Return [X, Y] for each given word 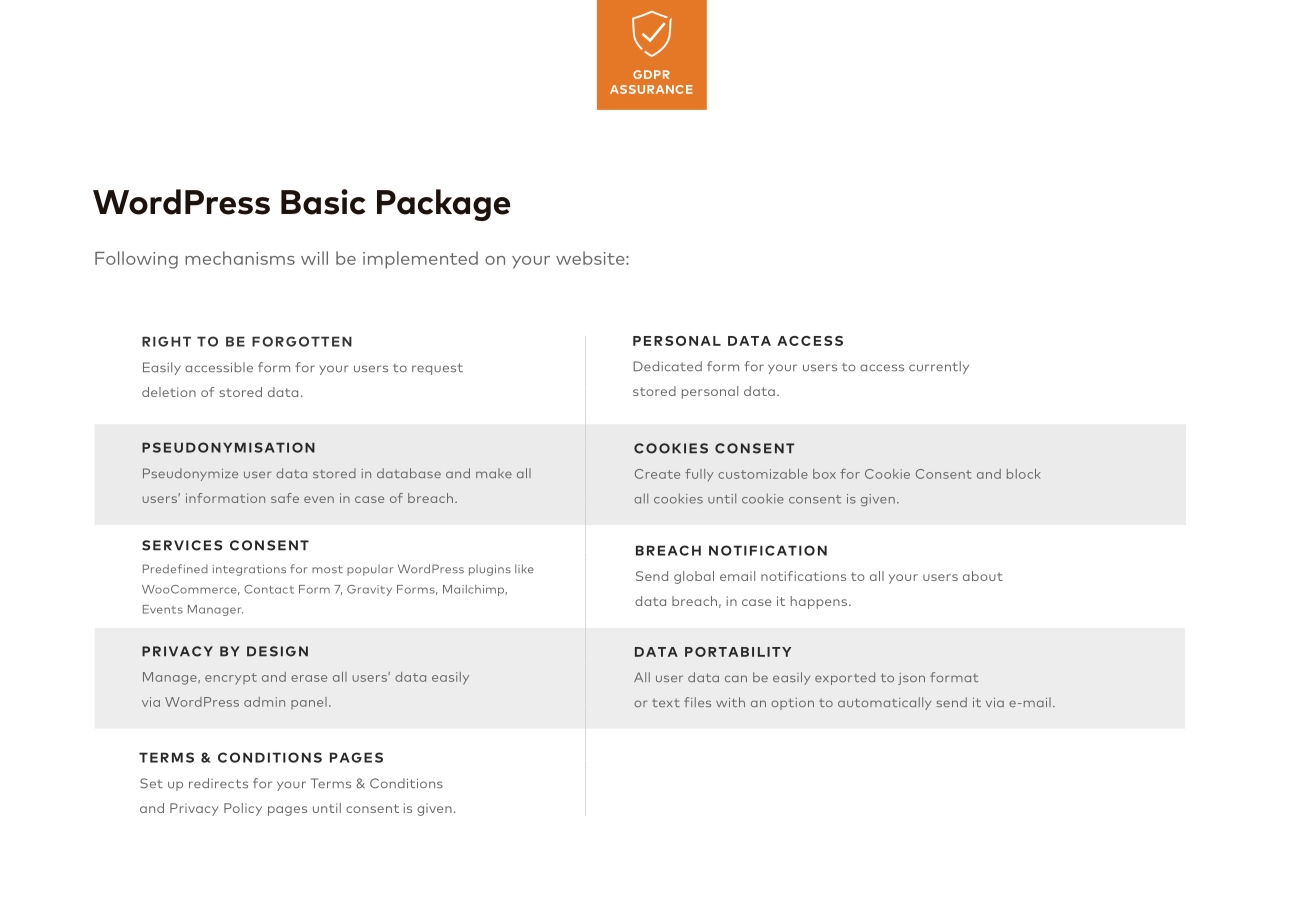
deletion [169, 392]
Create [657, 474]
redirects [218, 783]
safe [285, 498]
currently [939, 367]
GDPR [651, 74]
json [911, 679]
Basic [323, 202]
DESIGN [277, 651]
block [1024, 474]
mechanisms [240, 258]
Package [443, 205]
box [824, 474]
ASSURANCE [651, 89]
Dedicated [667, 366]
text [666, 703]
